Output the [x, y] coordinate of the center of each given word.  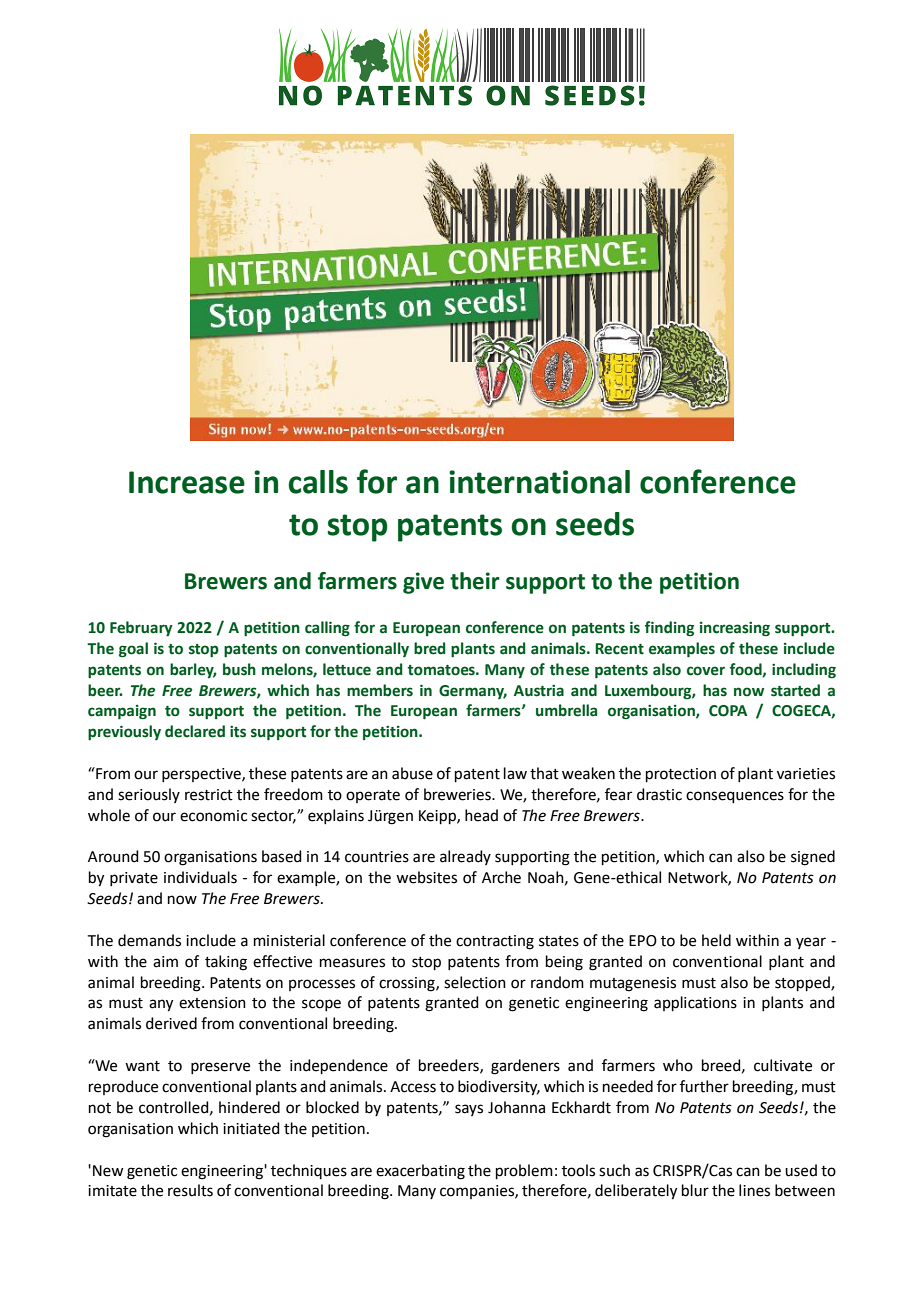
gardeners [525, 1067]
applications [695, 1003]
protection [681, 775]
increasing [735, 629]
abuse [412, 773]
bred [430, 648]
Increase [187, 482]
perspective [202, 775]
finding [669, 628]
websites [426, 877]
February [141, 628]
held [716, 940]
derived [171, 1023]
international [539, 482]
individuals [200, 877]
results [190, 1190]
